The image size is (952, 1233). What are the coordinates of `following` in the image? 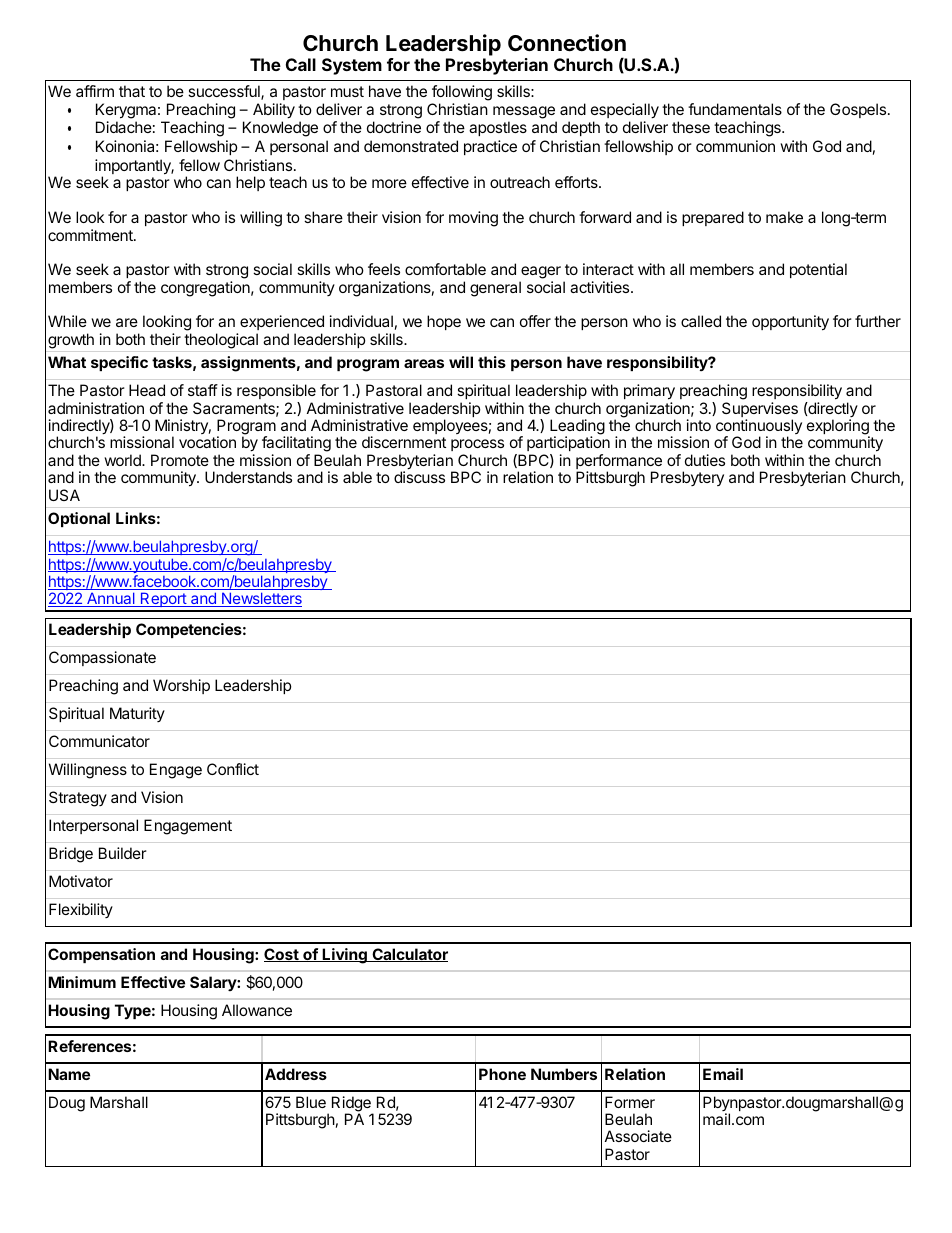 It's located at (461, 94).
